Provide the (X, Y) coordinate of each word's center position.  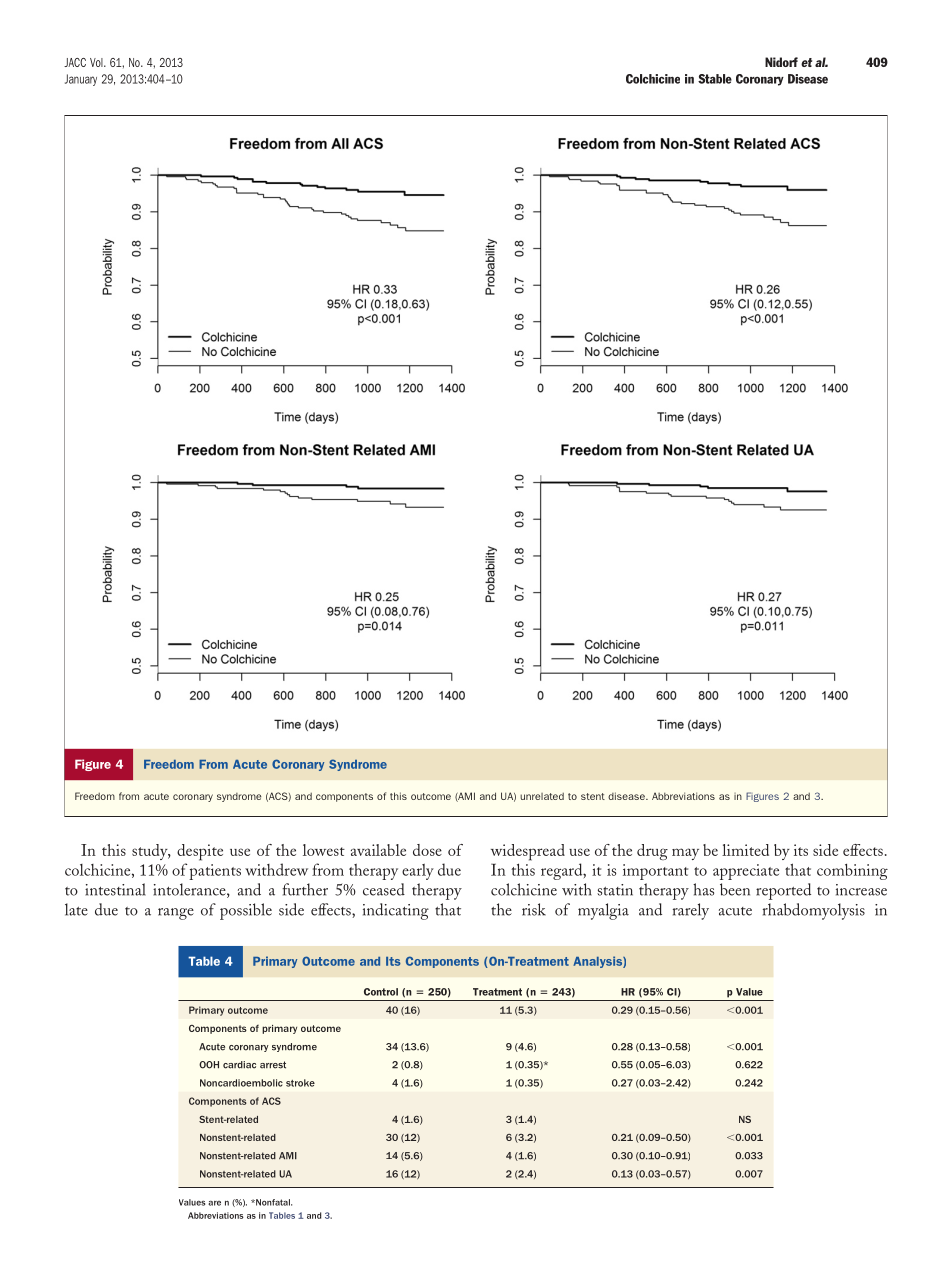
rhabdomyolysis (814, 911)
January (81, 80)
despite (200, 852)
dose (427, 850)
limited (745, 850)
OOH (209, 1065)
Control (381, 992)
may (685, 854)
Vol (97, 62)
